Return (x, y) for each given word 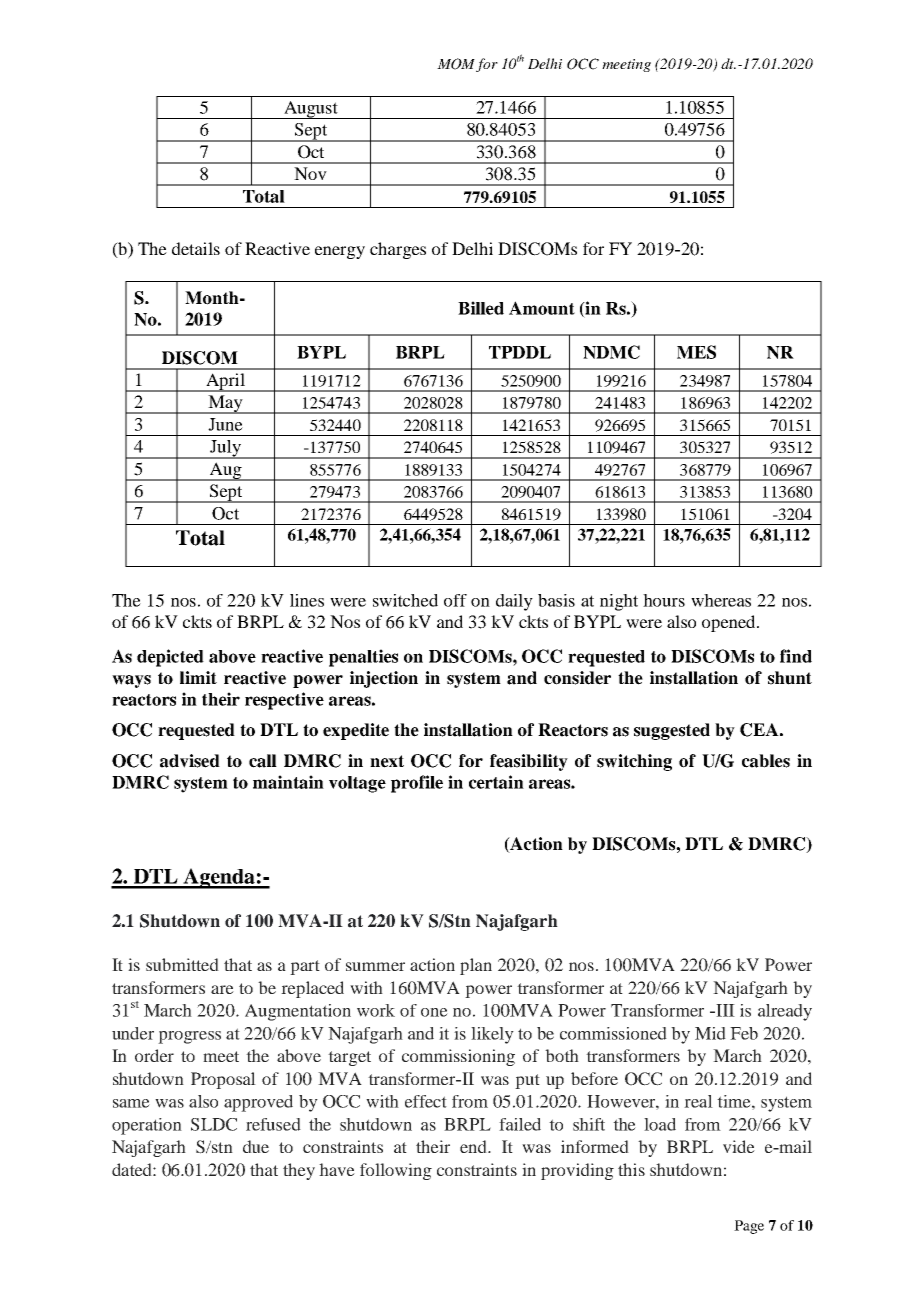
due (256, 1146)
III (724, 1010)
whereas (721, 600)
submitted (182, 964)
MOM (456, 64)
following (396, 1171)
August (311, 110)
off (455, 600)
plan (476, 966)
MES (696, 352)
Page (749, 1227)
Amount (542, 308)
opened (730, 623)
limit (198, 677)
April (225, 382)
